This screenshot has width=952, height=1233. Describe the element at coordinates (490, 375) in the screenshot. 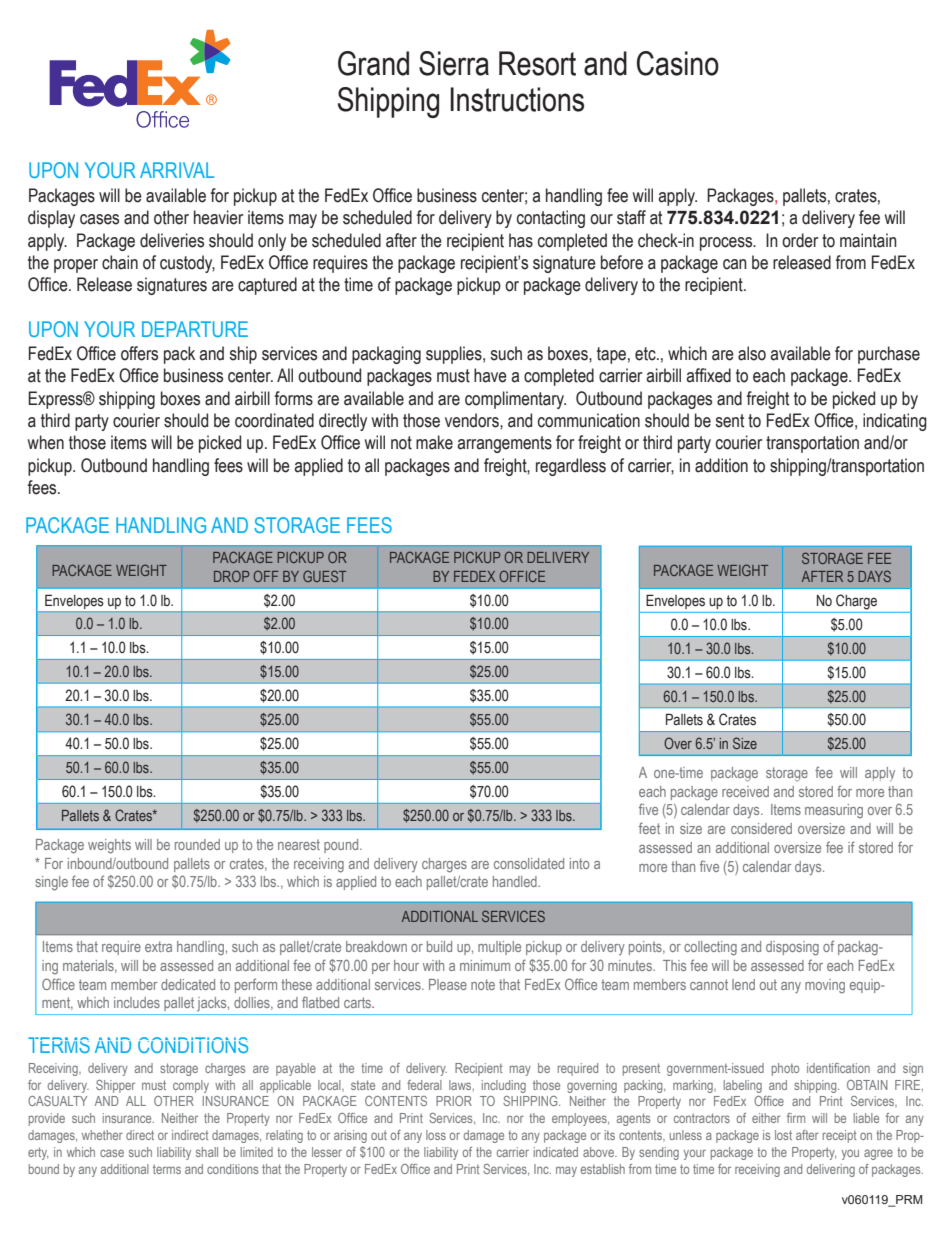

I see `have` at that location.
